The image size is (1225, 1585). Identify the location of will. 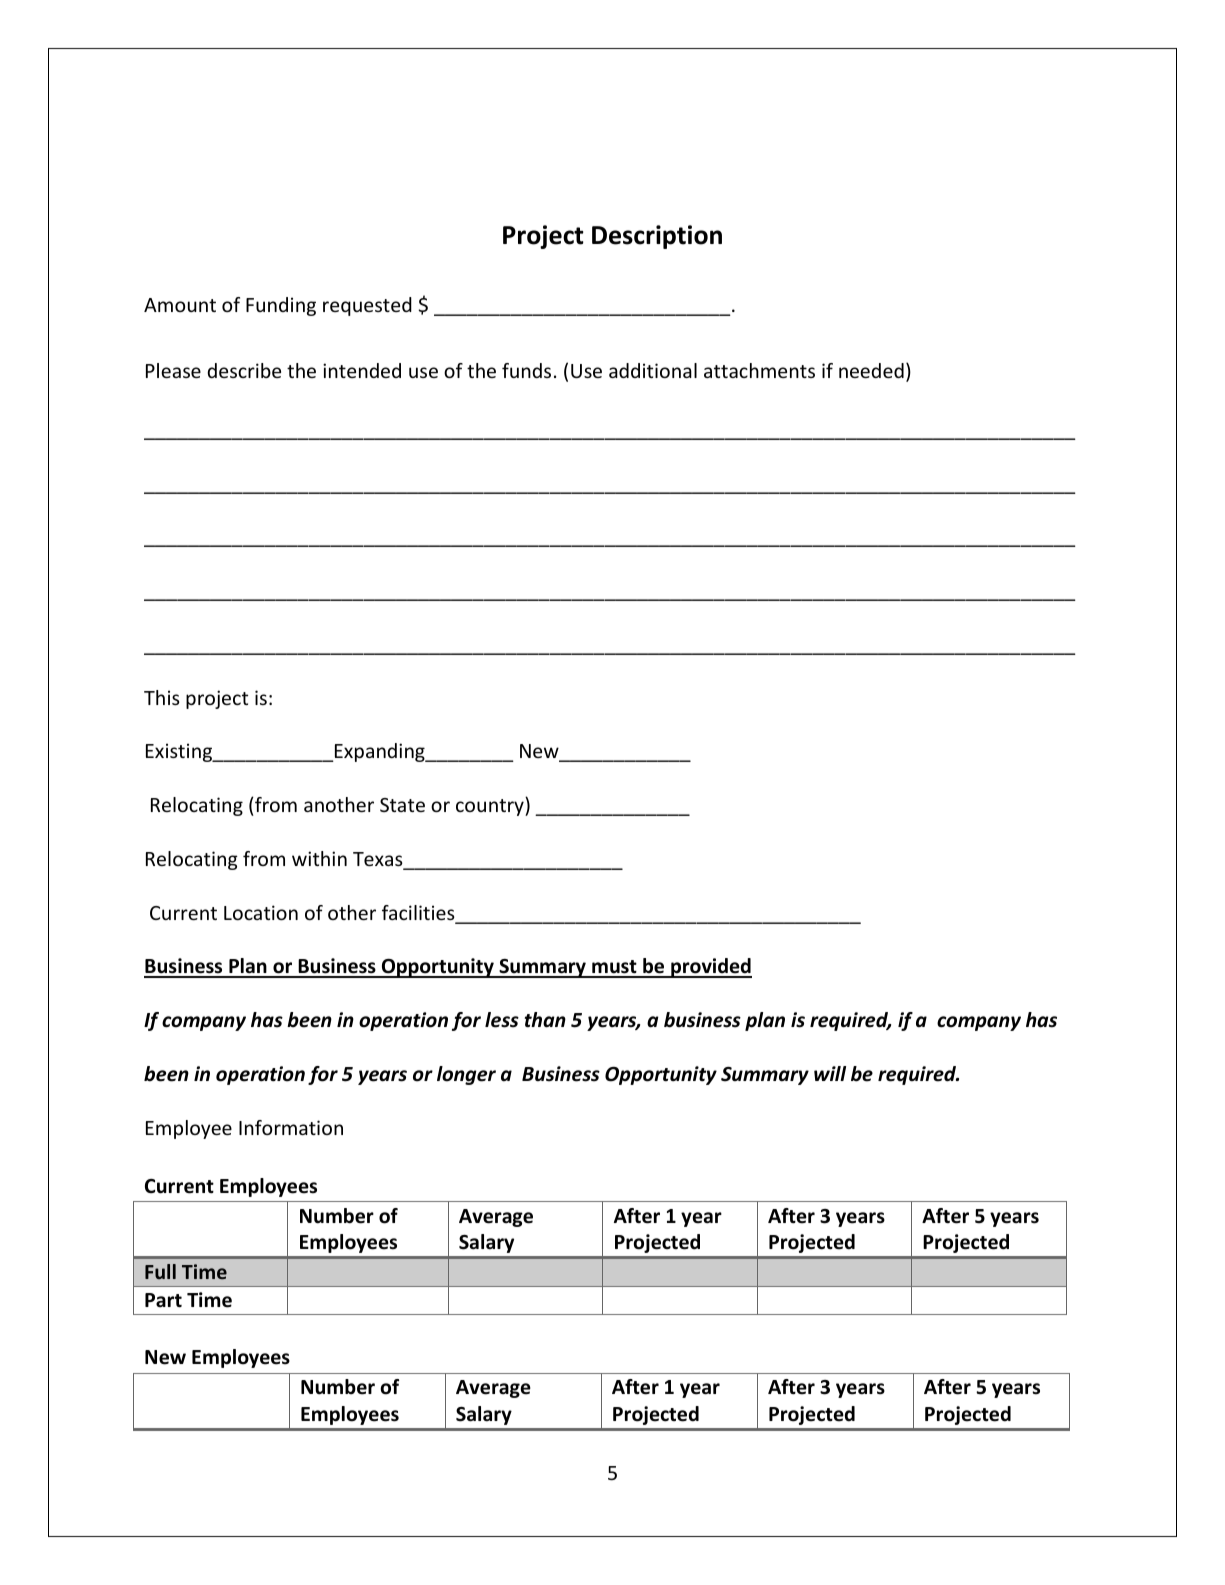
(830, 1073).
